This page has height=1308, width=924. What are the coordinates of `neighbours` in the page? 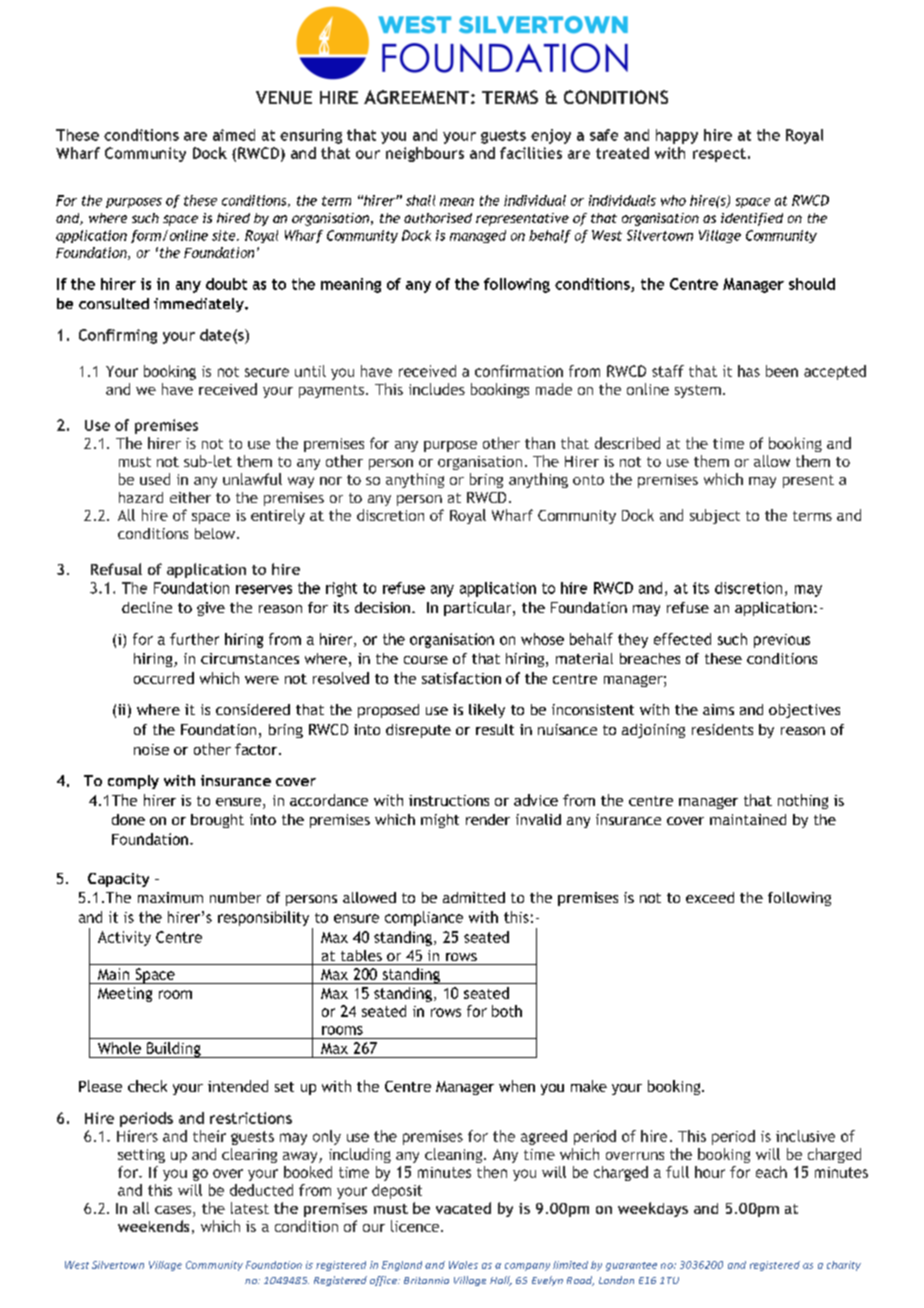 It's located at (425, 154).
